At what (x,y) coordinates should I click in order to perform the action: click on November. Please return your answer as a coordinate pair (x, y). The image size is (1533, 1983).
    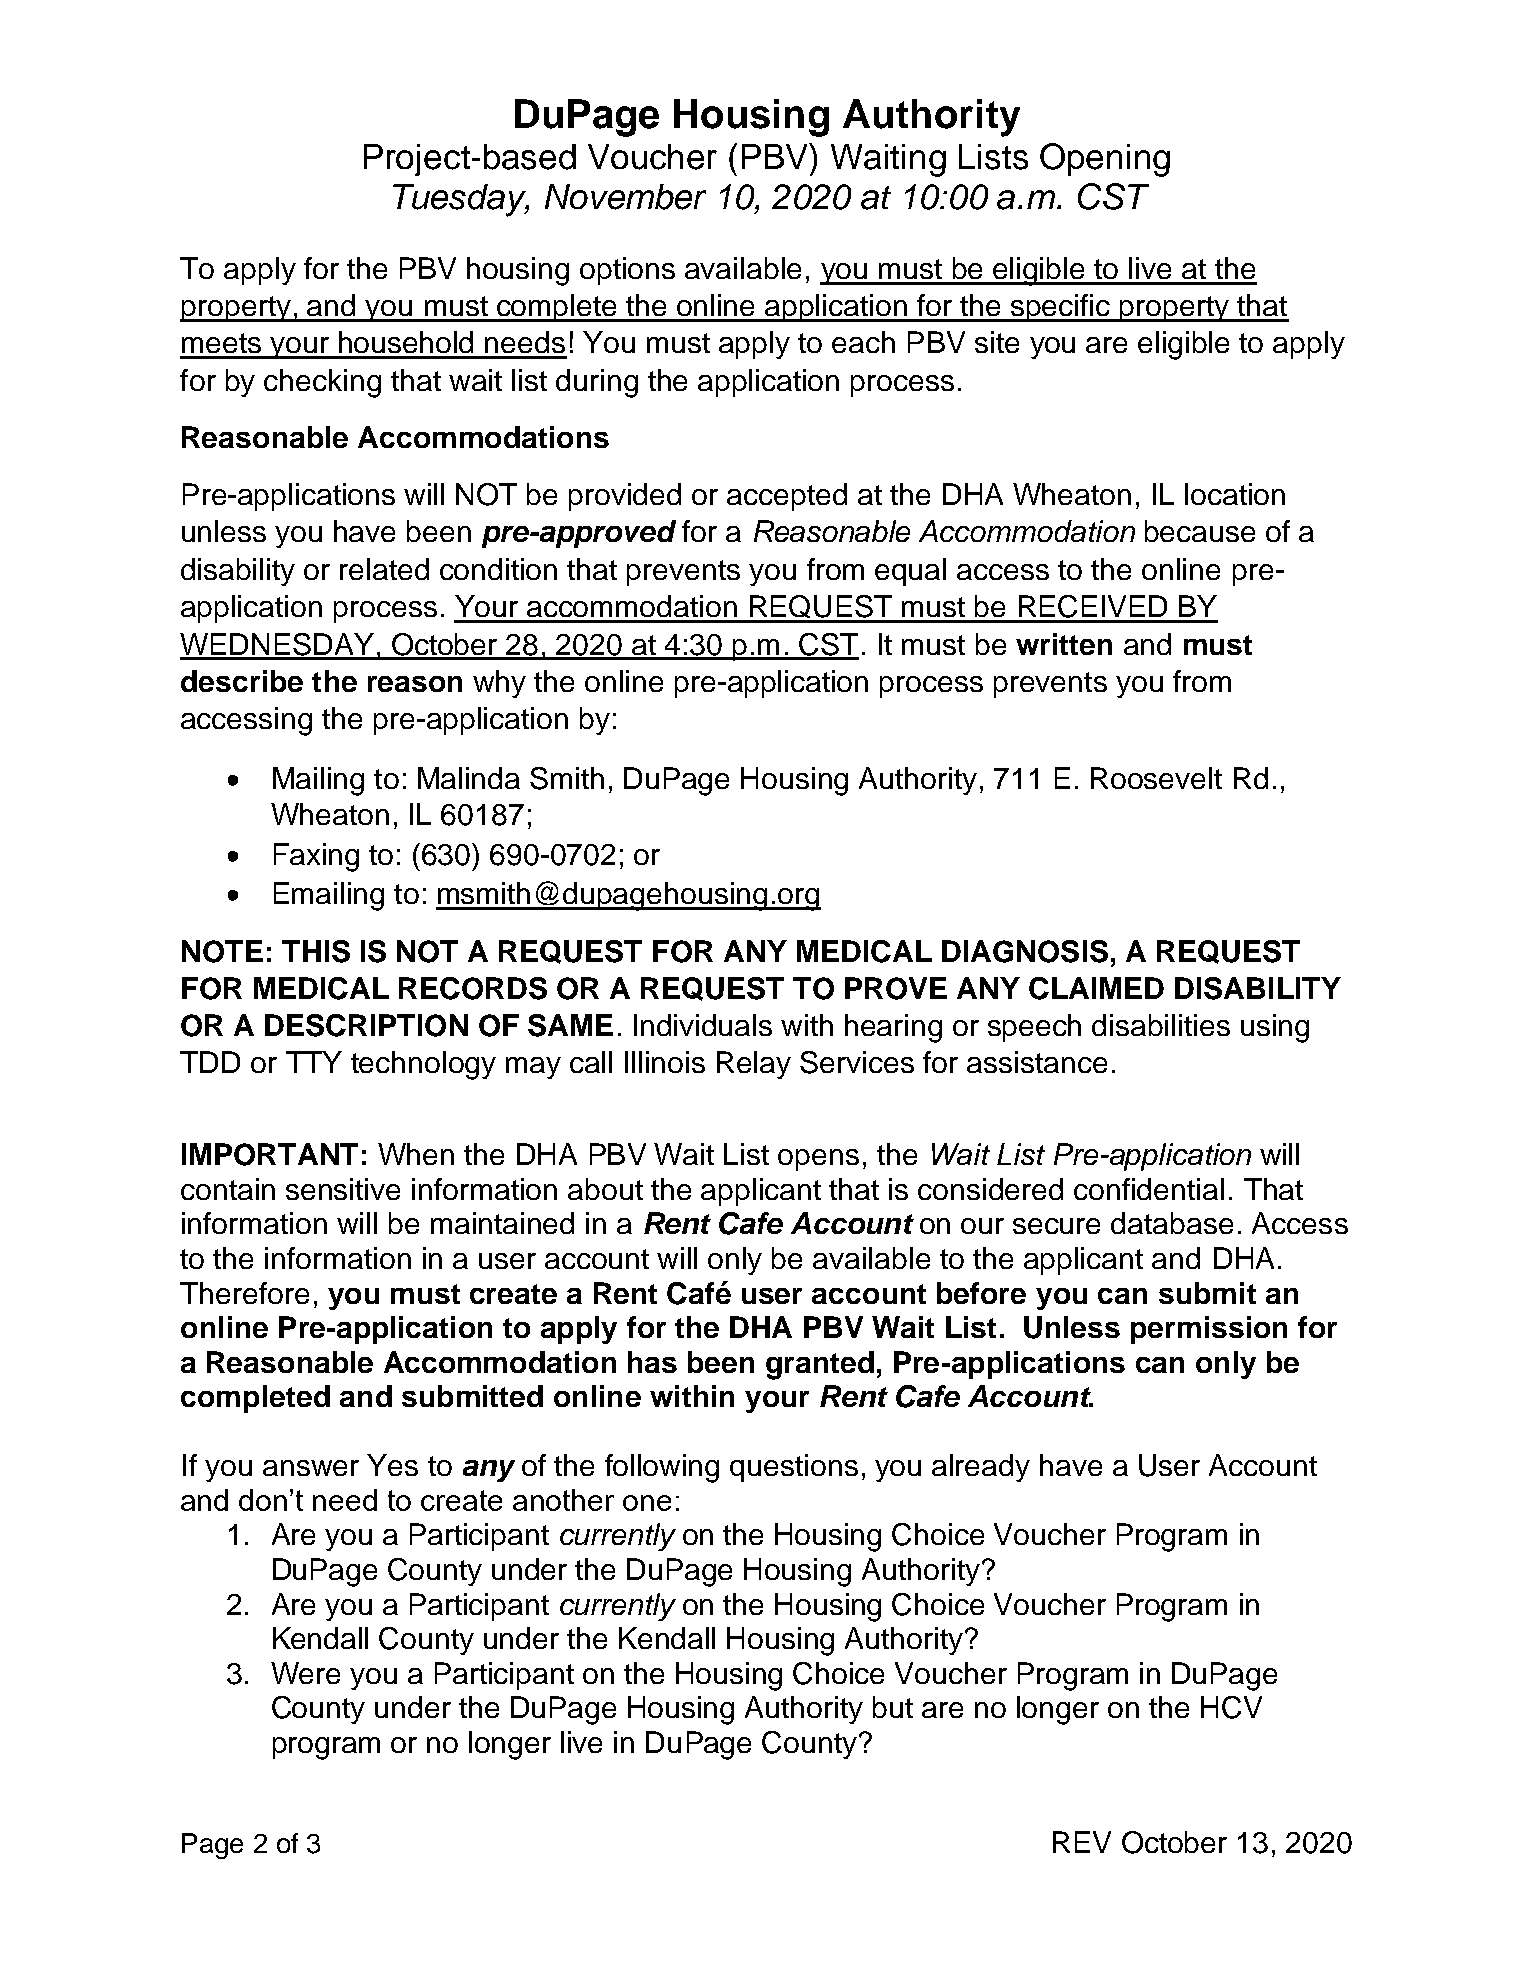
    Looking at the image, I should click on (625, 197).
